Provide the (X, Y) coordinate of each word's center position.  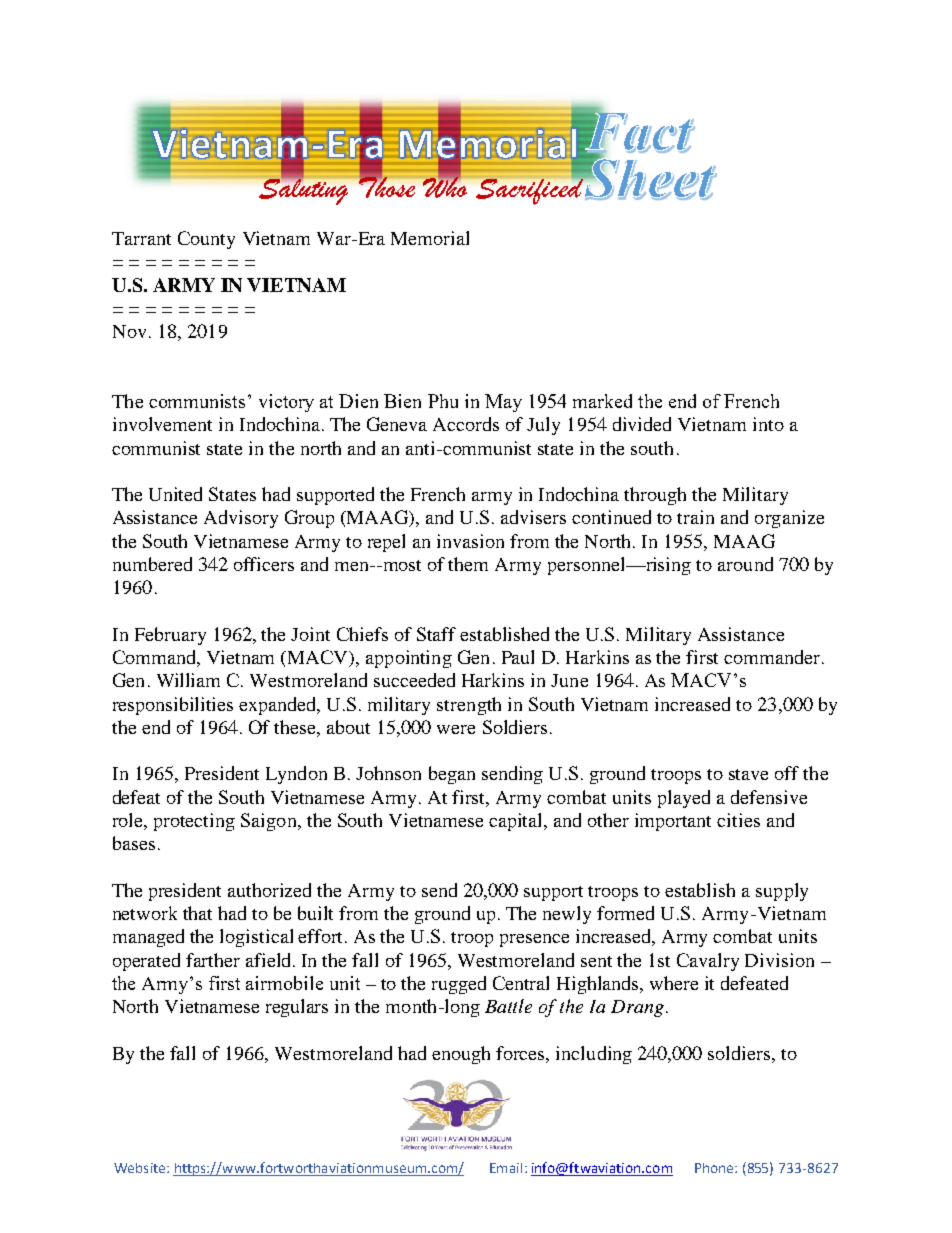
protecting (194, 822)
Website (141, 1168)
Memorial (430, 238)
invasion (470, 541)
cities (738, 820)
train (695, 517)
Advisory (241, 519)
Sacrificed (529, 190)
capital (517, 822)
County (206, 240)
